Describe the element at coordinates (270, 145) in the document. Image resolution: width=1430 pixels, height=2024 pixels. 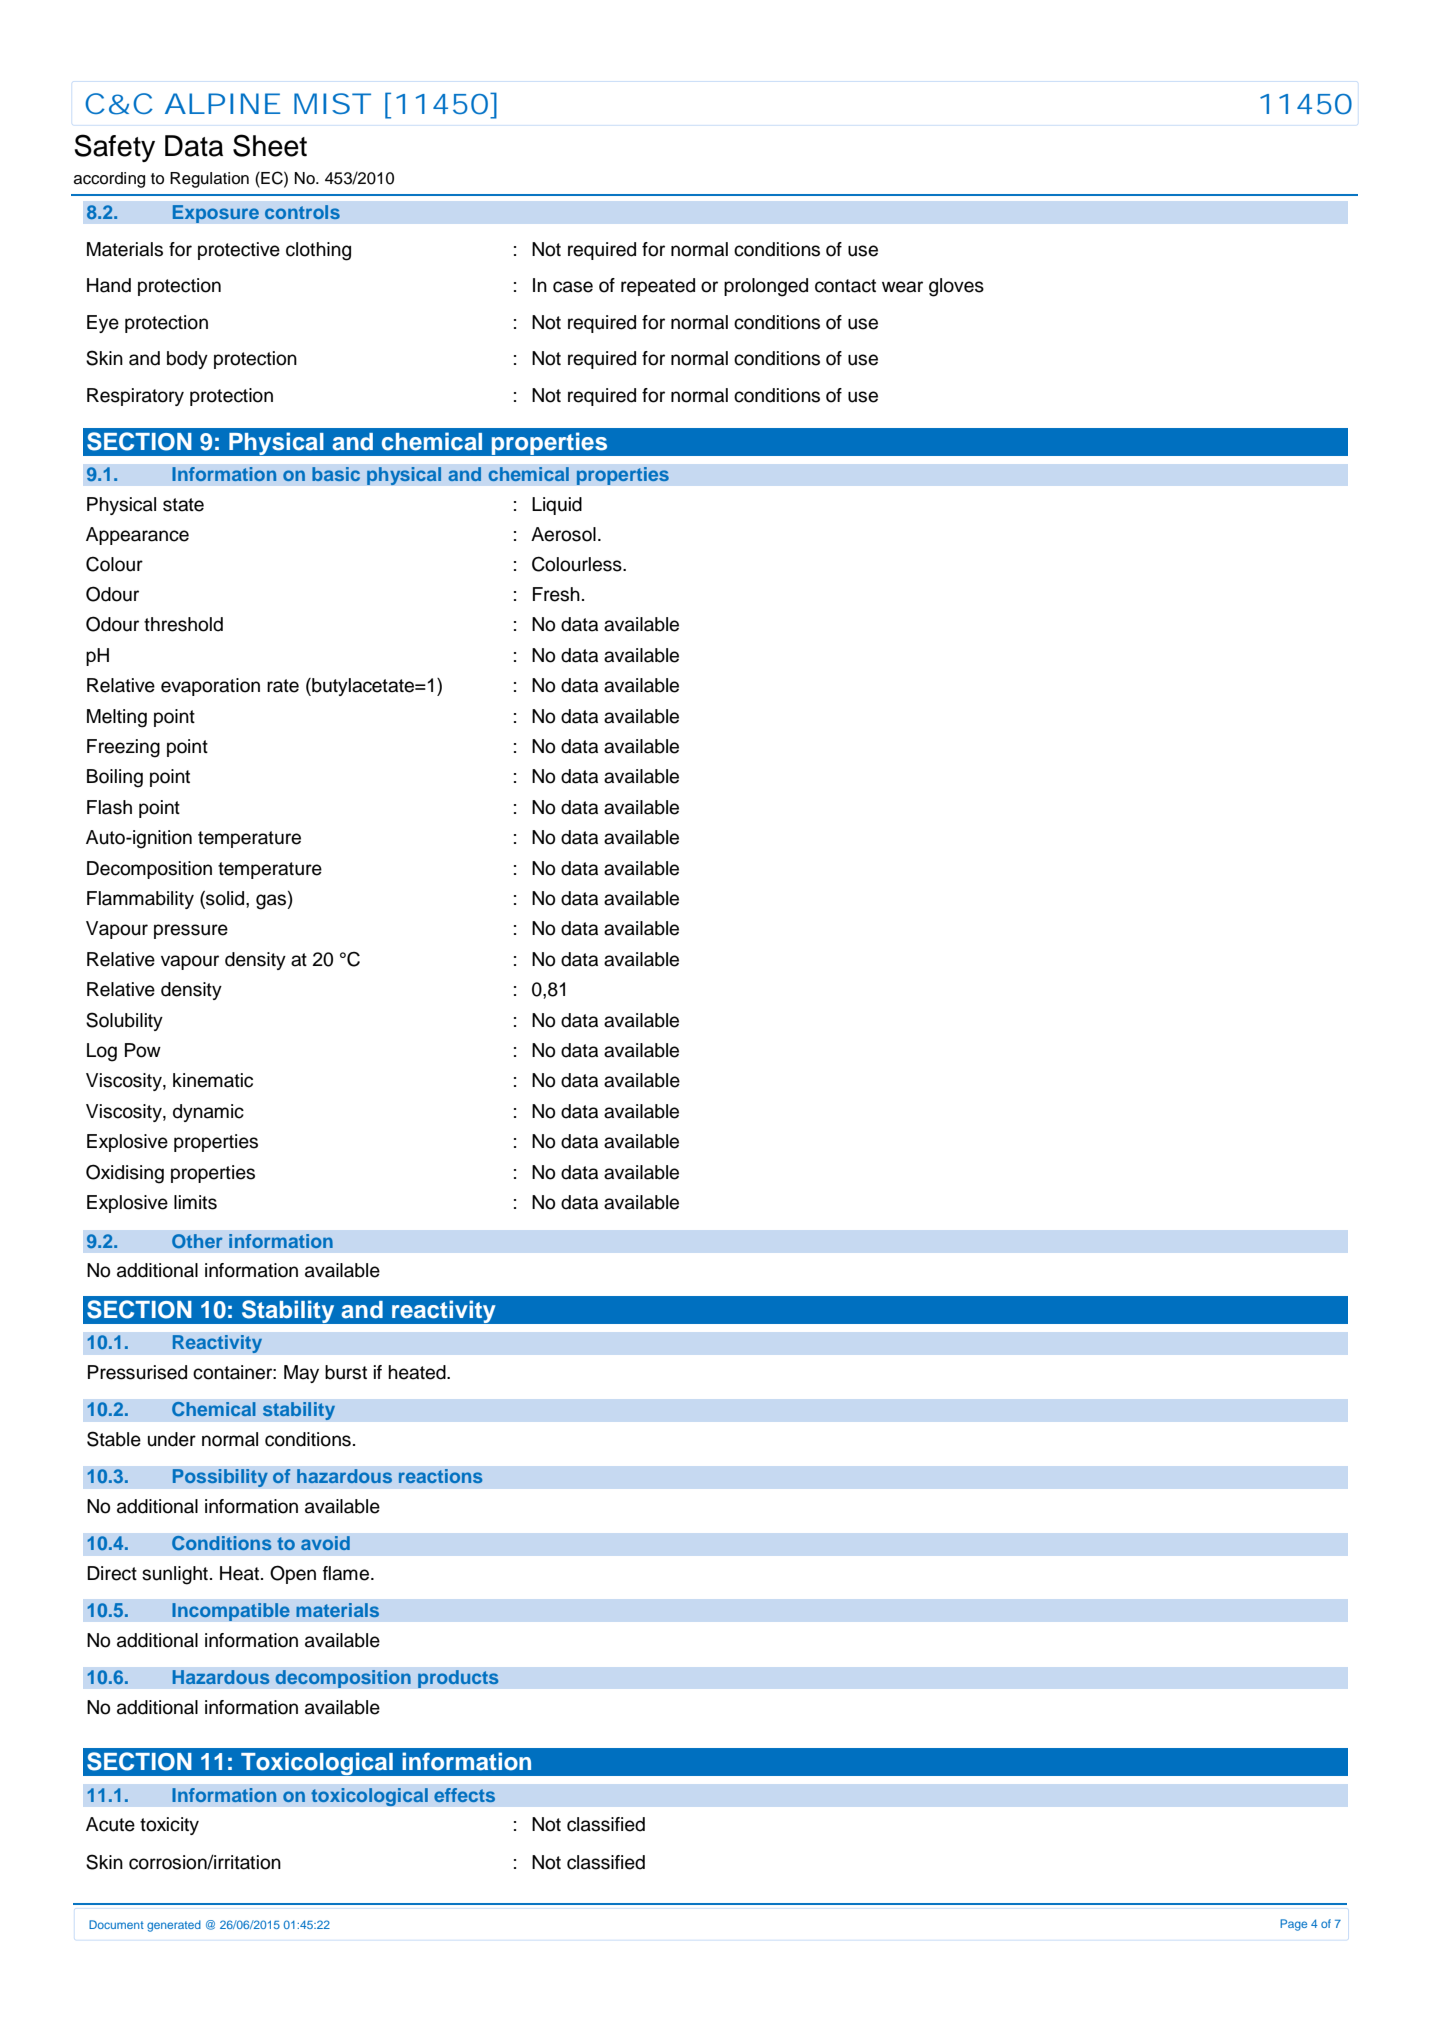
I see `Sheet` at that location.
